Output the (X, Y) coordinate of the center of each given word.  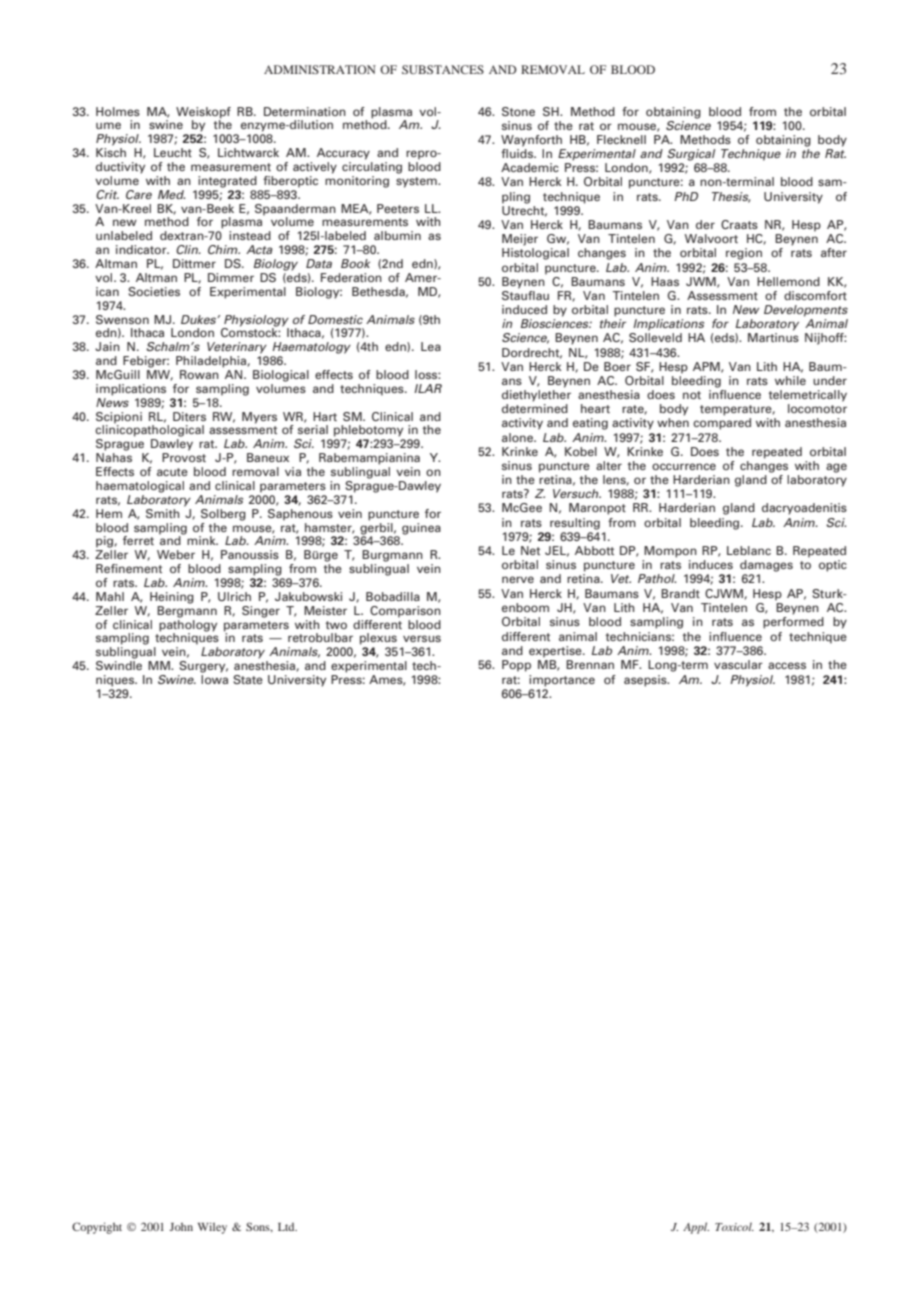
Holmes (118, 111)
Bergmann (187, 610)
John (181, 1226)
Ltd (287, 1227)
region (744, 254)
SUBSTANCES (443, 69)
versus (422, 638)
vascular (738, 664)
